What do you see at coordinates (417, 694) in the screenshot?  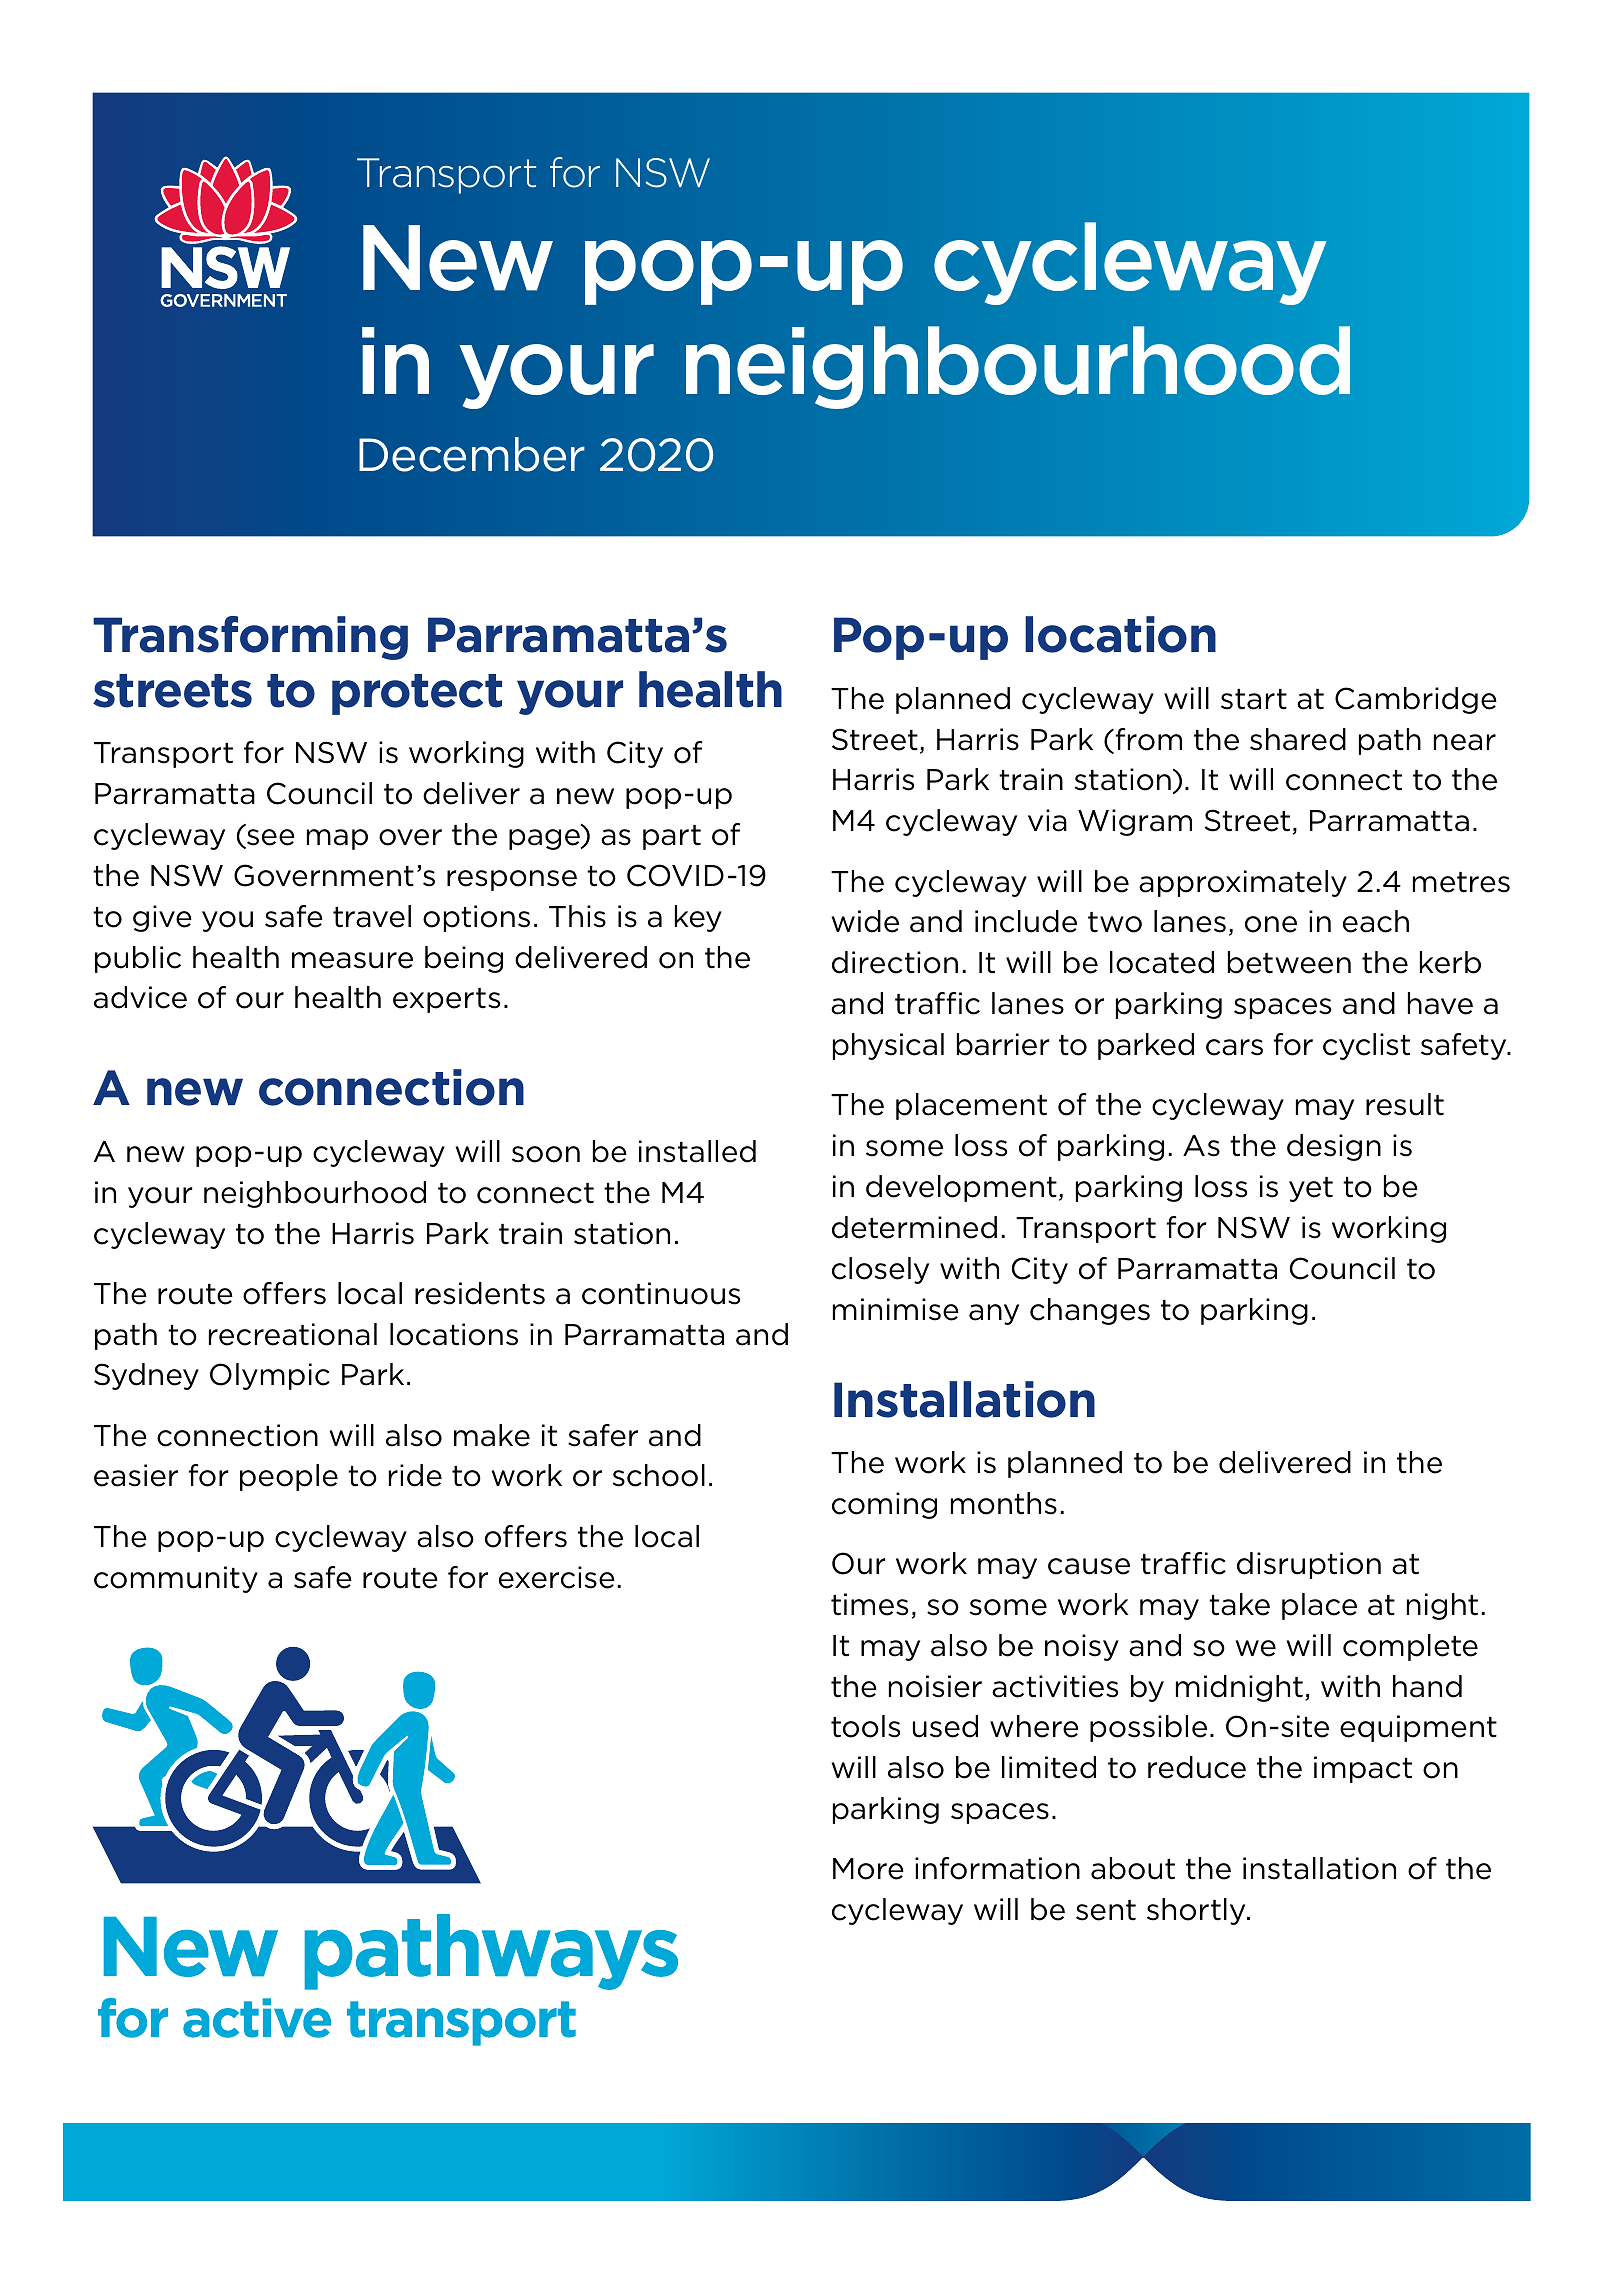 I see `protect` at bounding box center [417, 694].
